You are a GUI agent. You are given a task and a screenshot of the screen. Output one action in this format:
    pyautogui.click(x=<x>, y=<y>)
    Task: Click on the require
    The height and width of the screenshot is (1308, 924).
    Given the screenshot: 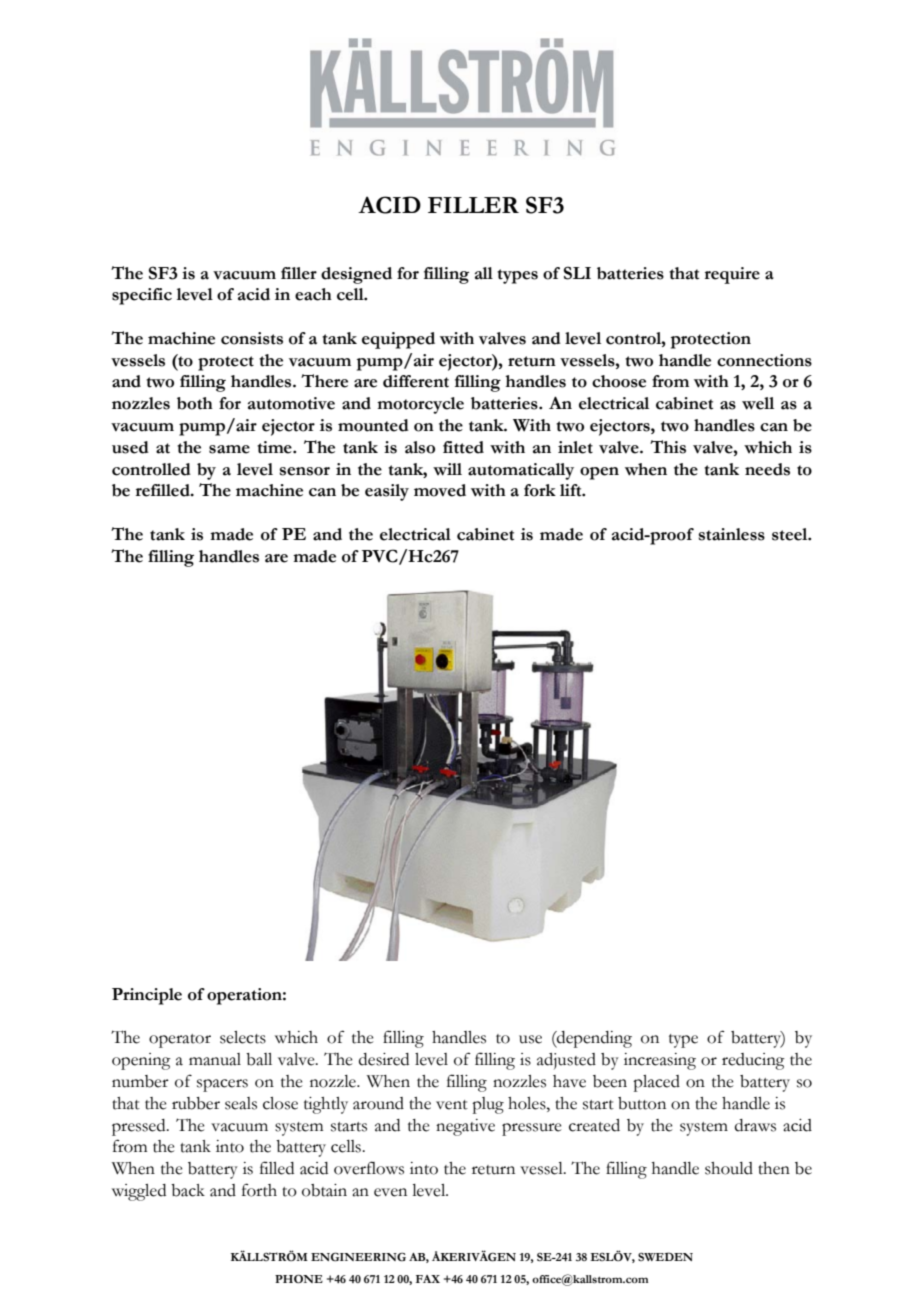 What is the action you would take?
    pyautogui.click(x=732, y=275)
